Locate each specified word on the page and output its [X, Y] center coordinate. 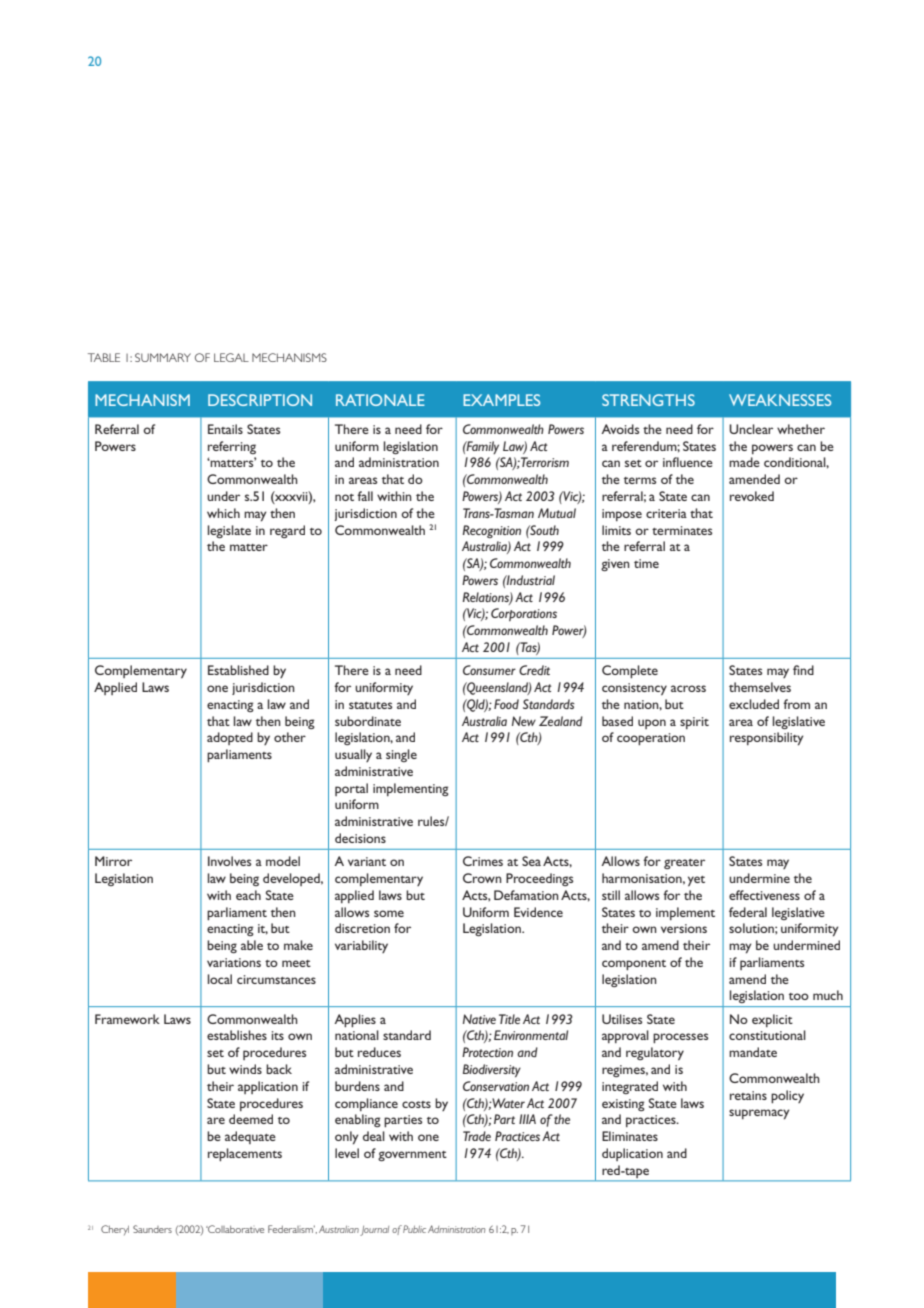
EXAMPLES [501, 400]
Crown [482, 878]
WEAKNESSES [780, 400]
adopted [230, 738]
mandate [753, 1052]
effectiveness [764, 895]
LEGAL [231, 357]
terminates [682, 530]
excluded [754, 704]
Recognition [492, 531]
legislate [229, 531]
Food [506, 704]
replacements [245, 1154]
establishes [237, 1035]
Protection [487, 1052]
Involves [229, 861]
